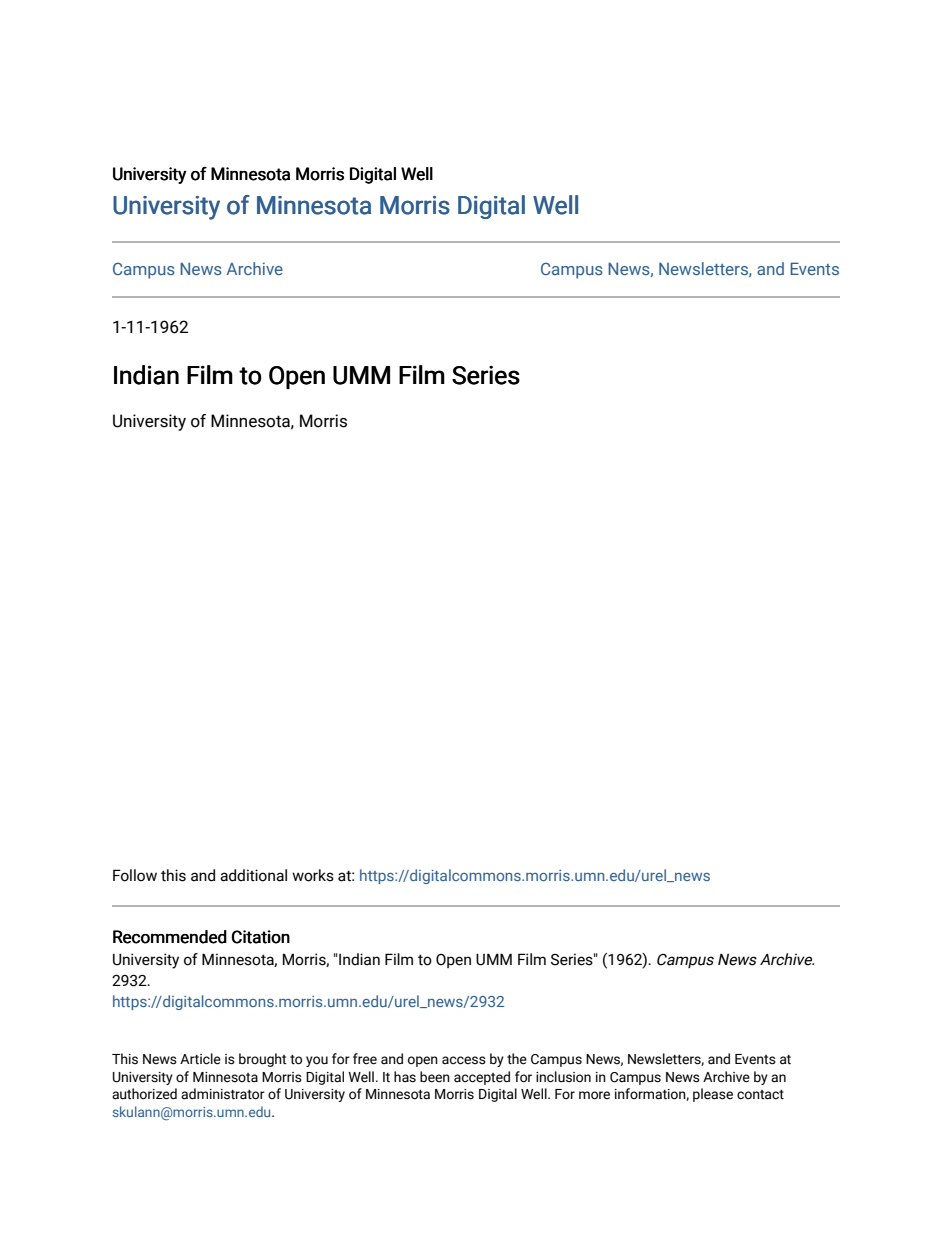  Describe the element at coordinates (261, 937) in the document. I see `Citation` at that location.
